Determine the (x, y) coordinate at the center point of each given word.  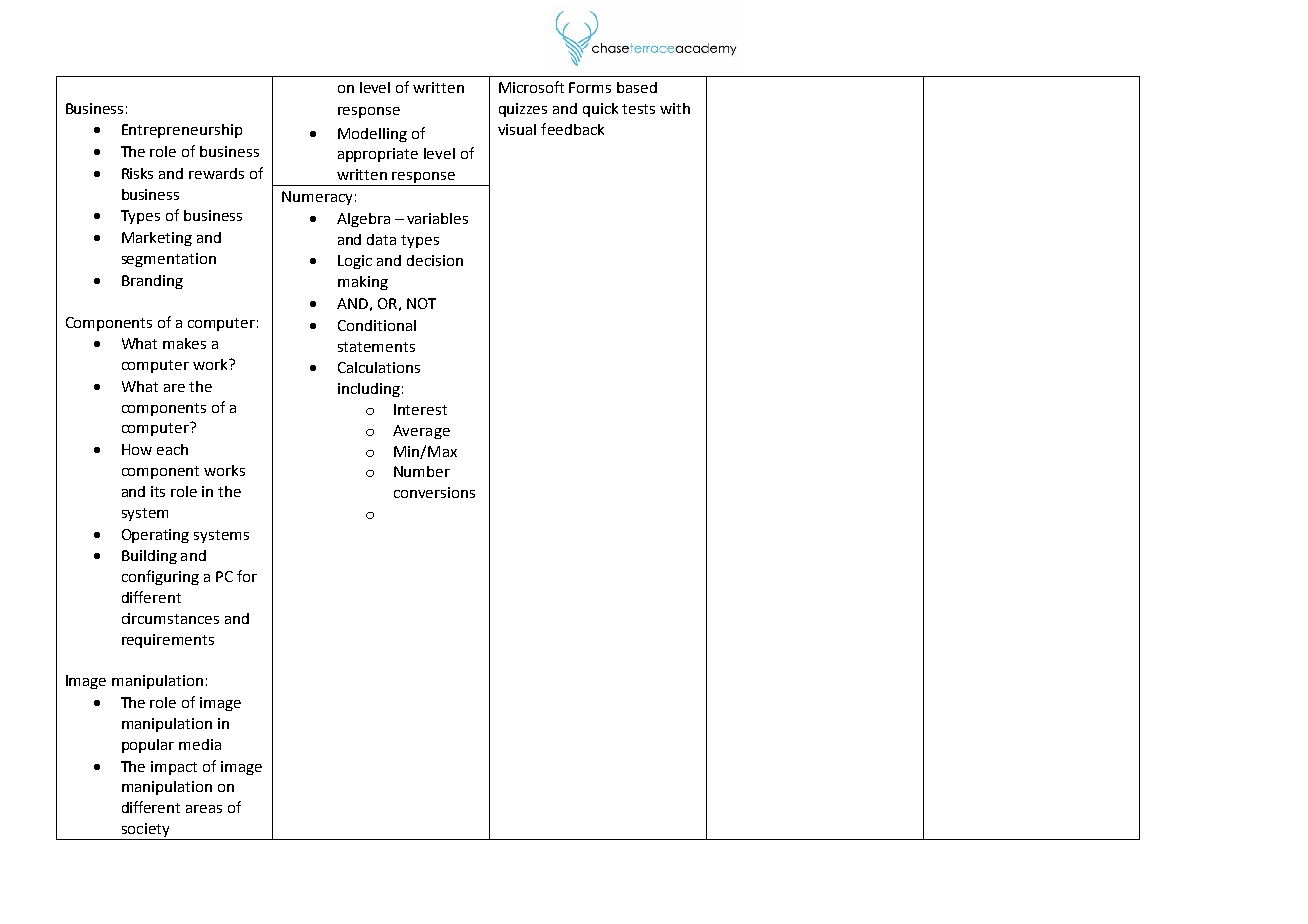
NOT (421, 303)
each (172, 449)
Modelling (372, 135)
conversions (434, 492)
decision (435, 260)
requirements (168, 641)
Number (422, 471)
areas (204, 809)
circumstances (170, 618)
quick (600, 110)
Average (421, 432)
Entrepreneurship (182, 131)
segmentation (169, 260)
